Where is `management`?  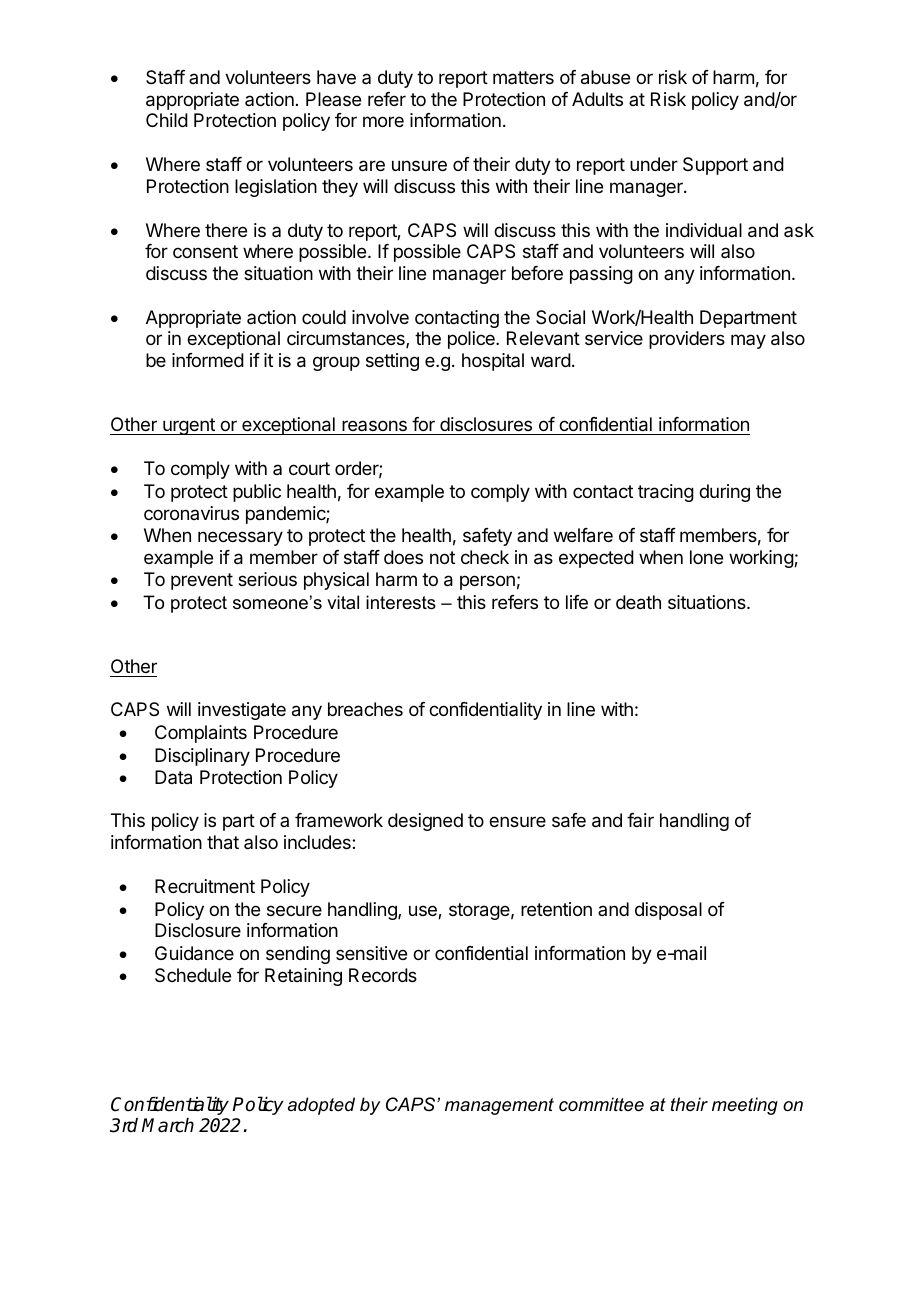 management is located at coordinates (499, 1106).
